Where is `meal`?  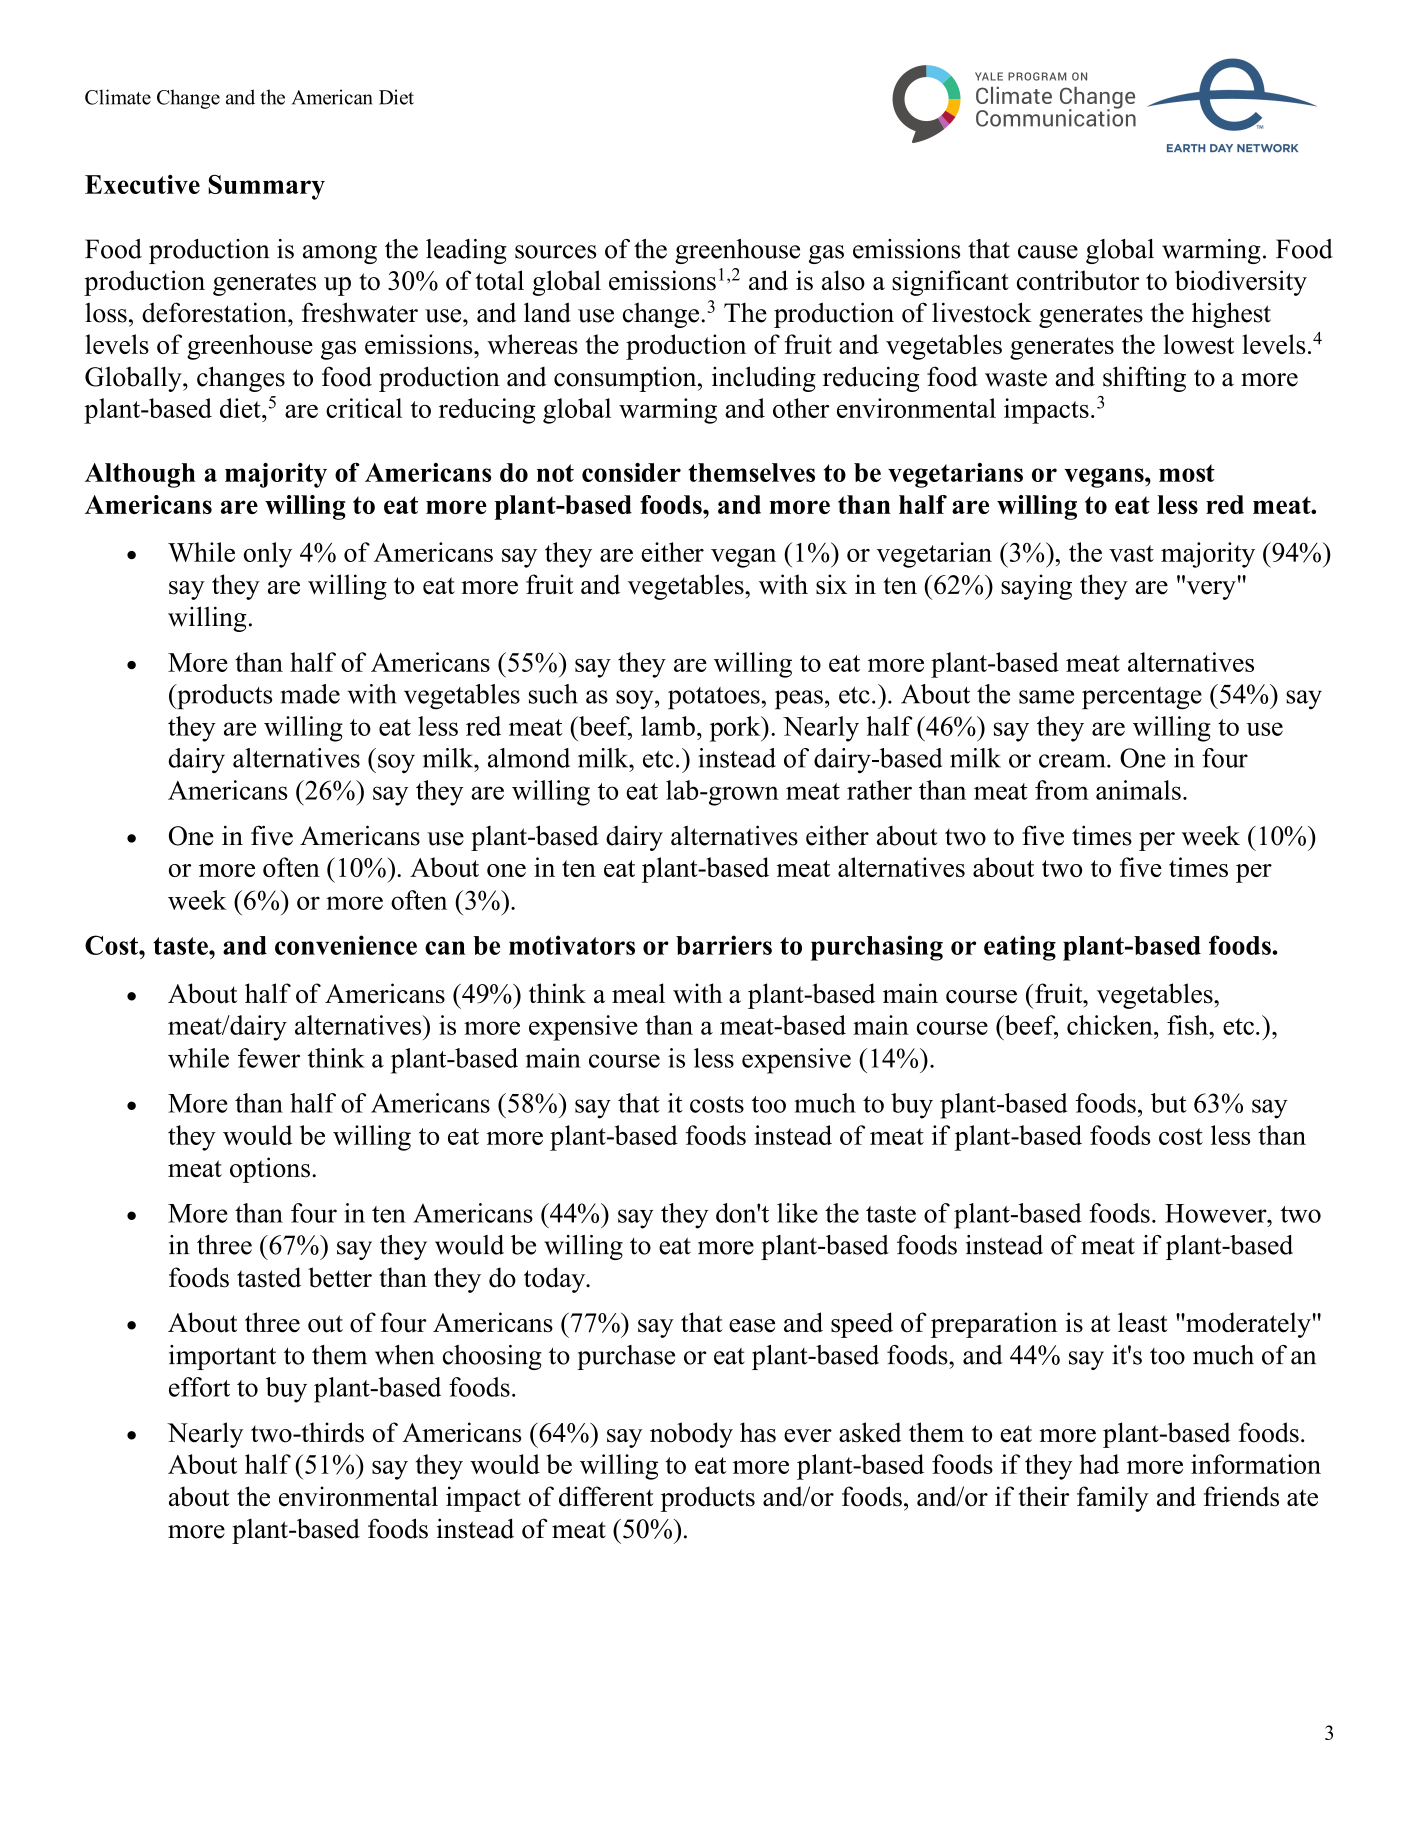
meal is located at coordinates (638, 993).
